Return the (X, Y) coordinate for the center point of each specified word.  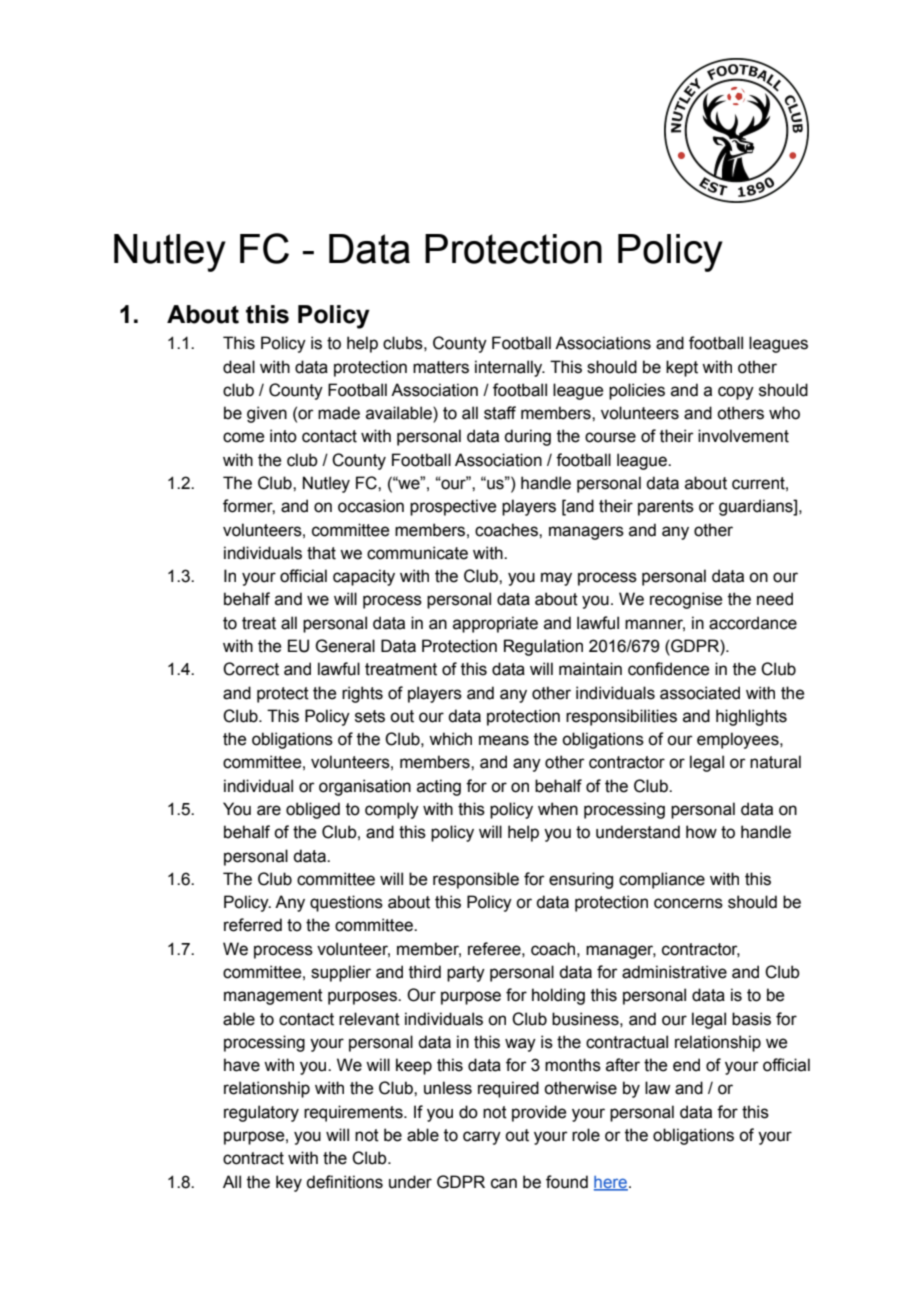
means (504, 740)
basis (751, 1019)
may (556, 579)
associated (700, 693)
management (273, 997)
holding (558, 996)
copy (736, 393)
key (289, 1183)
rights (362, 694)
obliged (313, 810)
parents (666, 508)
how (701, 832)
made (339, 413)
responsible (476, 880)
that (321, 553)
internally (510, 368)
